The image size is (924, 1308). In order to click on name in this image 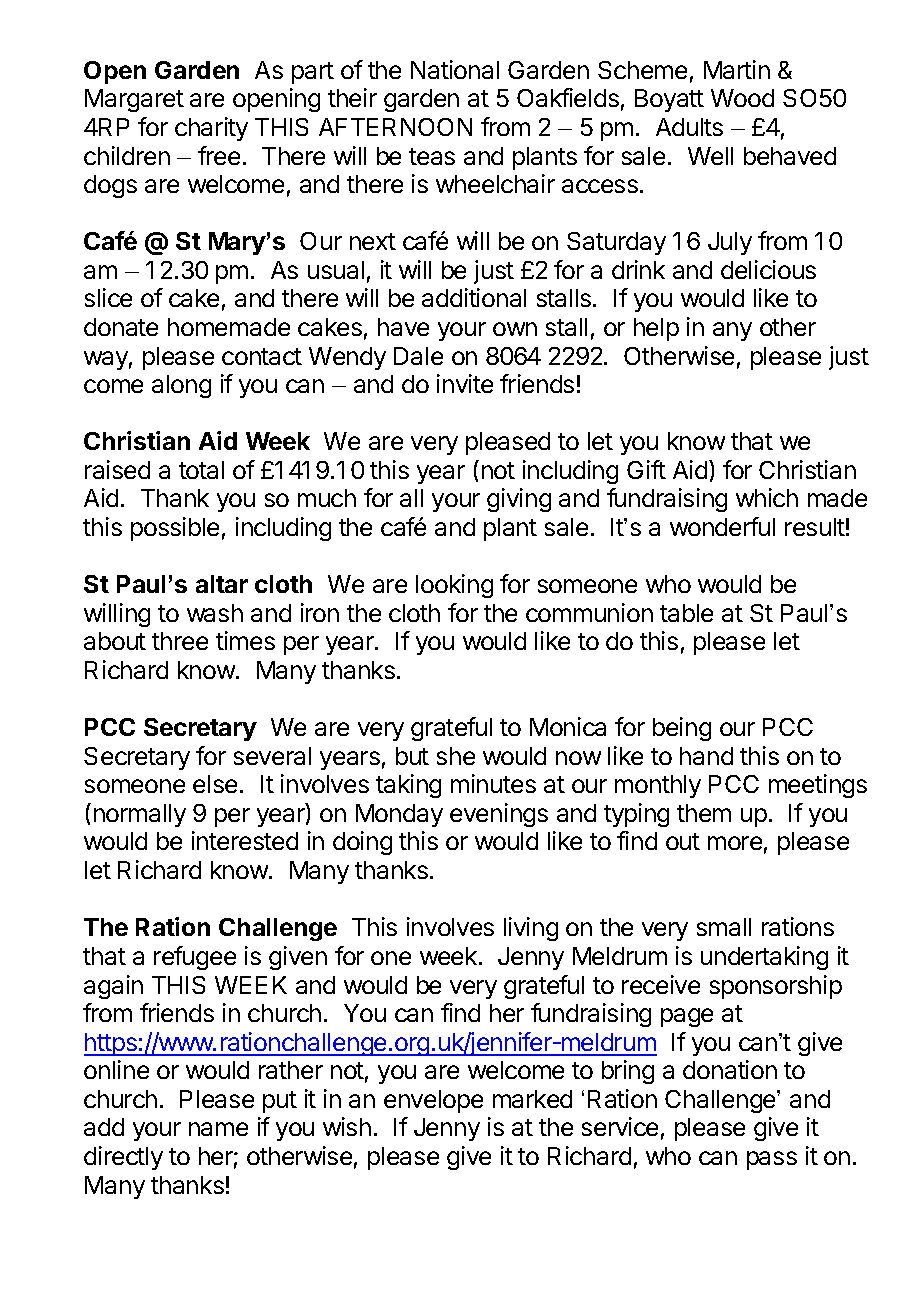, I will do `click(218, 1129)`.
